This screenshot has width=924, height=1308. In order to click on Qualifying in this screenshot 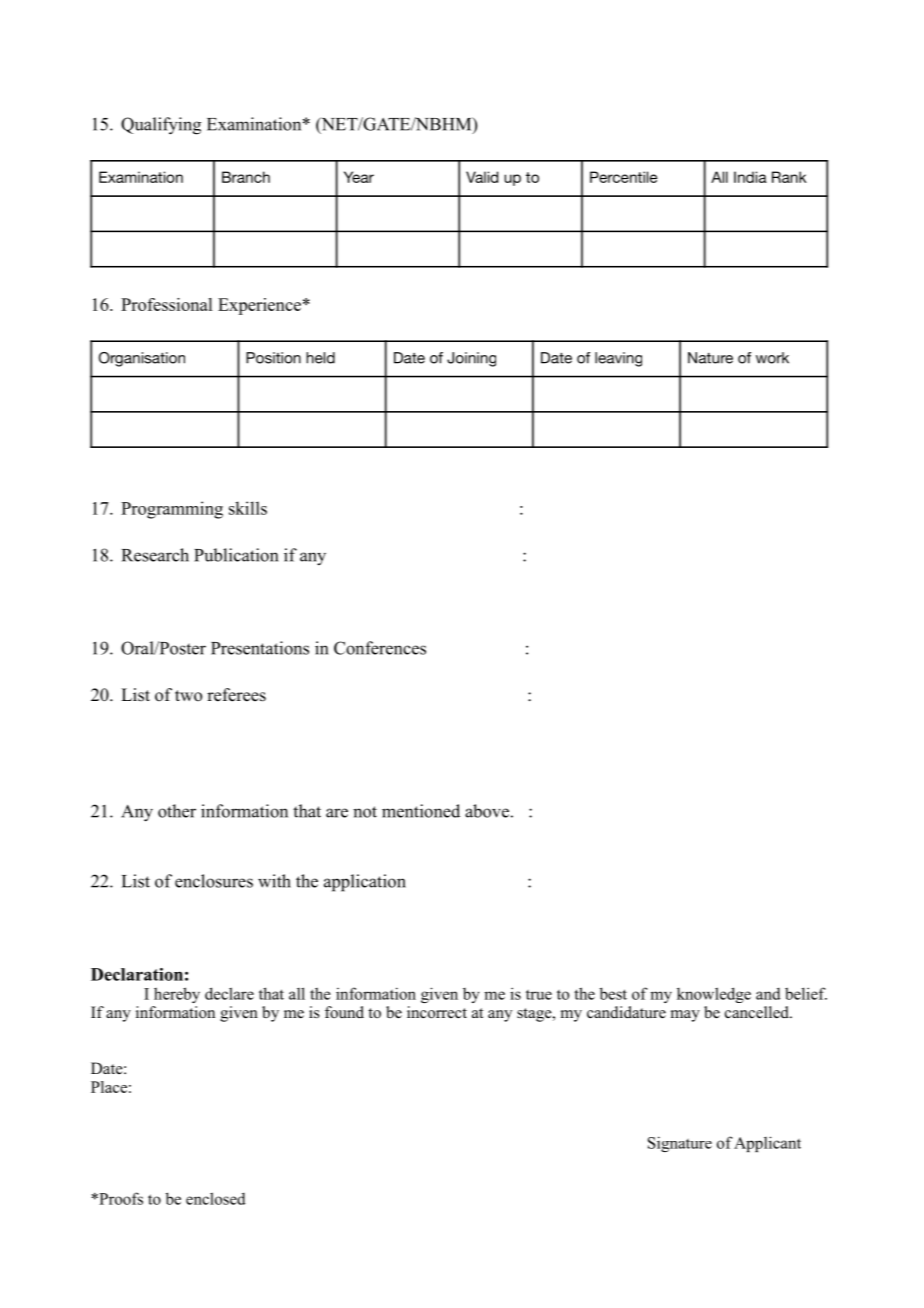, I will do `click(161, 126)`.
